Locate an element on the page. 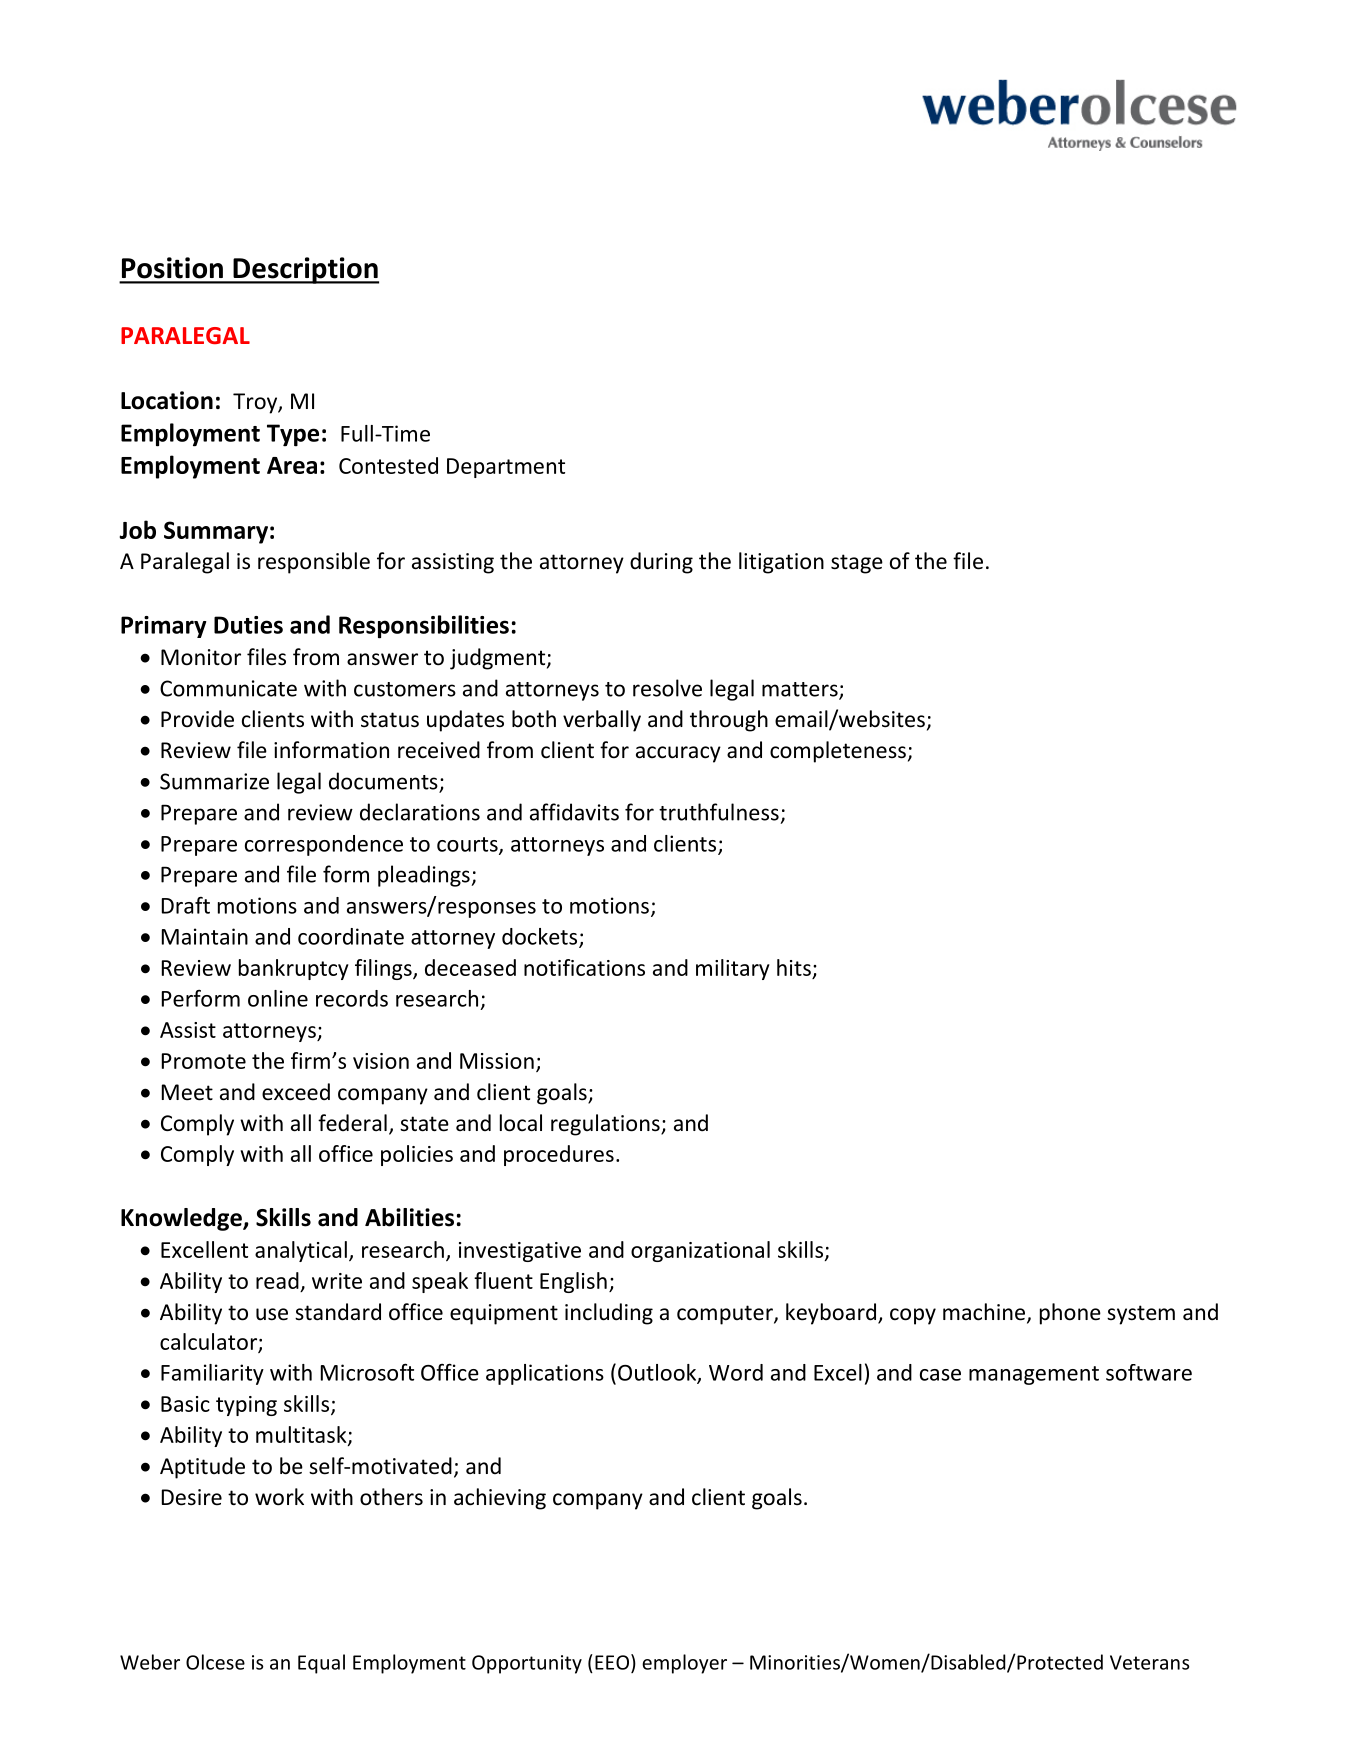 This image has height=1755, width=1356. stage is located at coordinates (857, 564).
